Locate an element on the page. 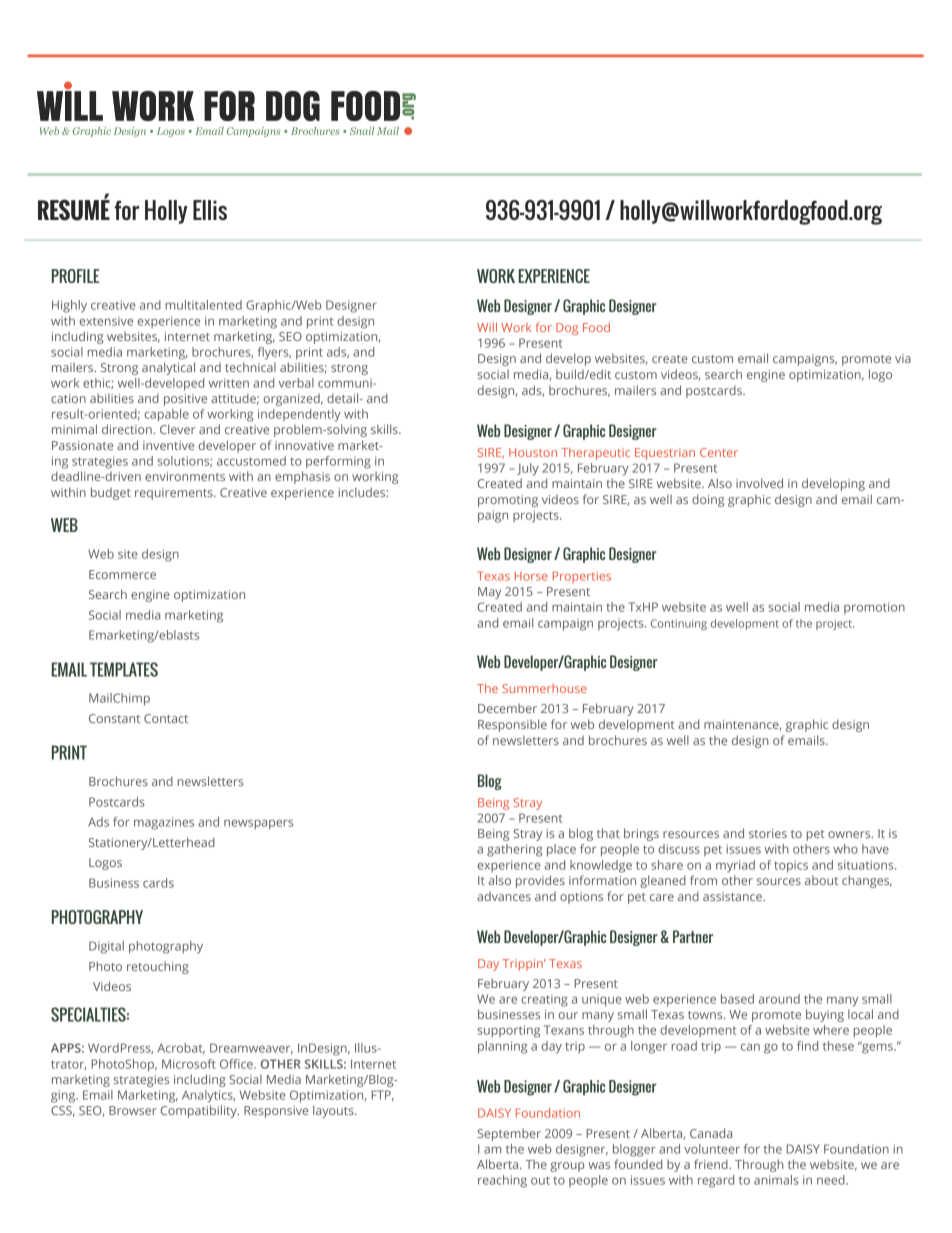 The width and height of the document is (952, 1233). involved is located at coordinates (759, 483).
